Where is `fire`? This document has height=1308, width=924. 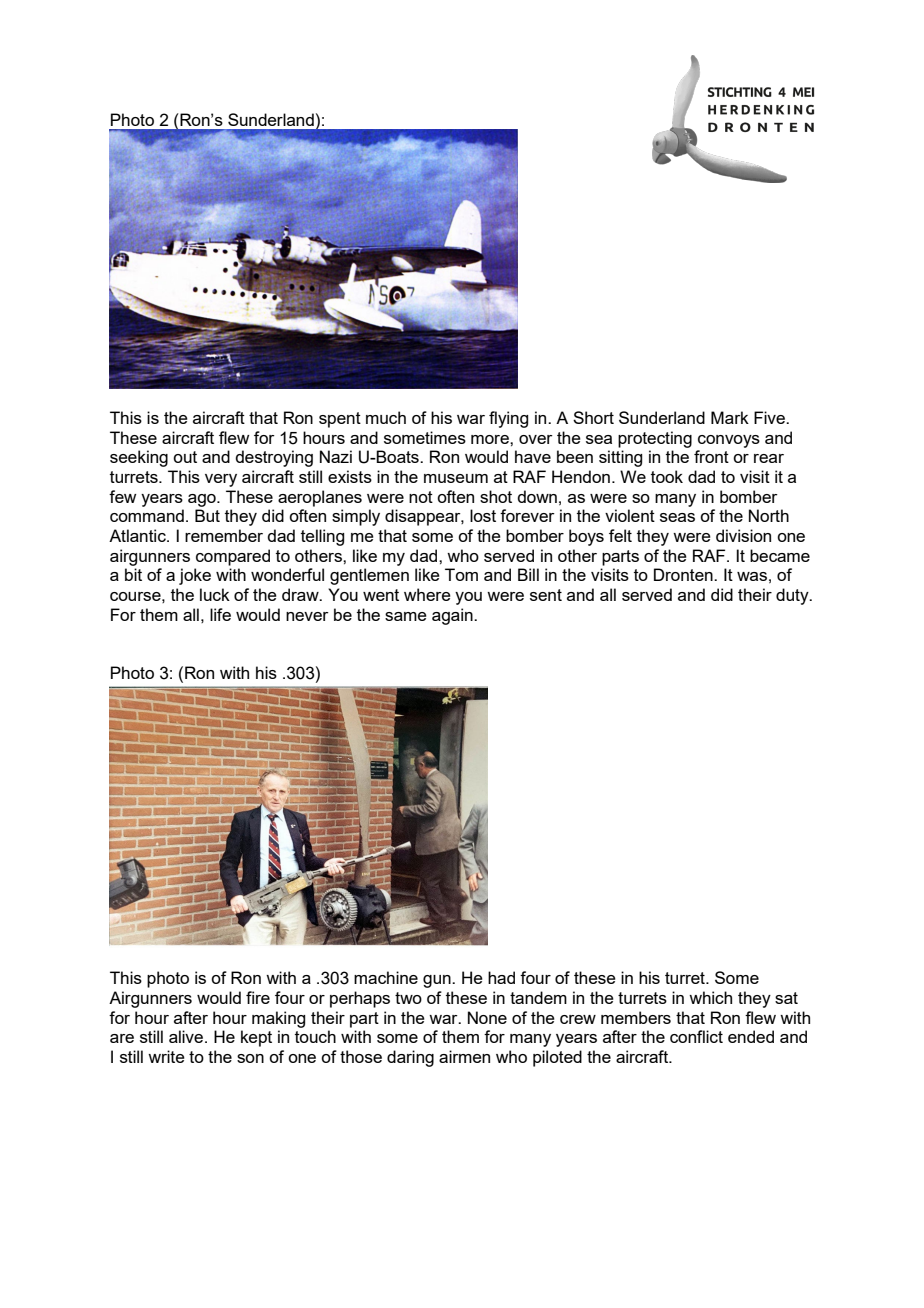 fire is located at coordinates (258, 997).
